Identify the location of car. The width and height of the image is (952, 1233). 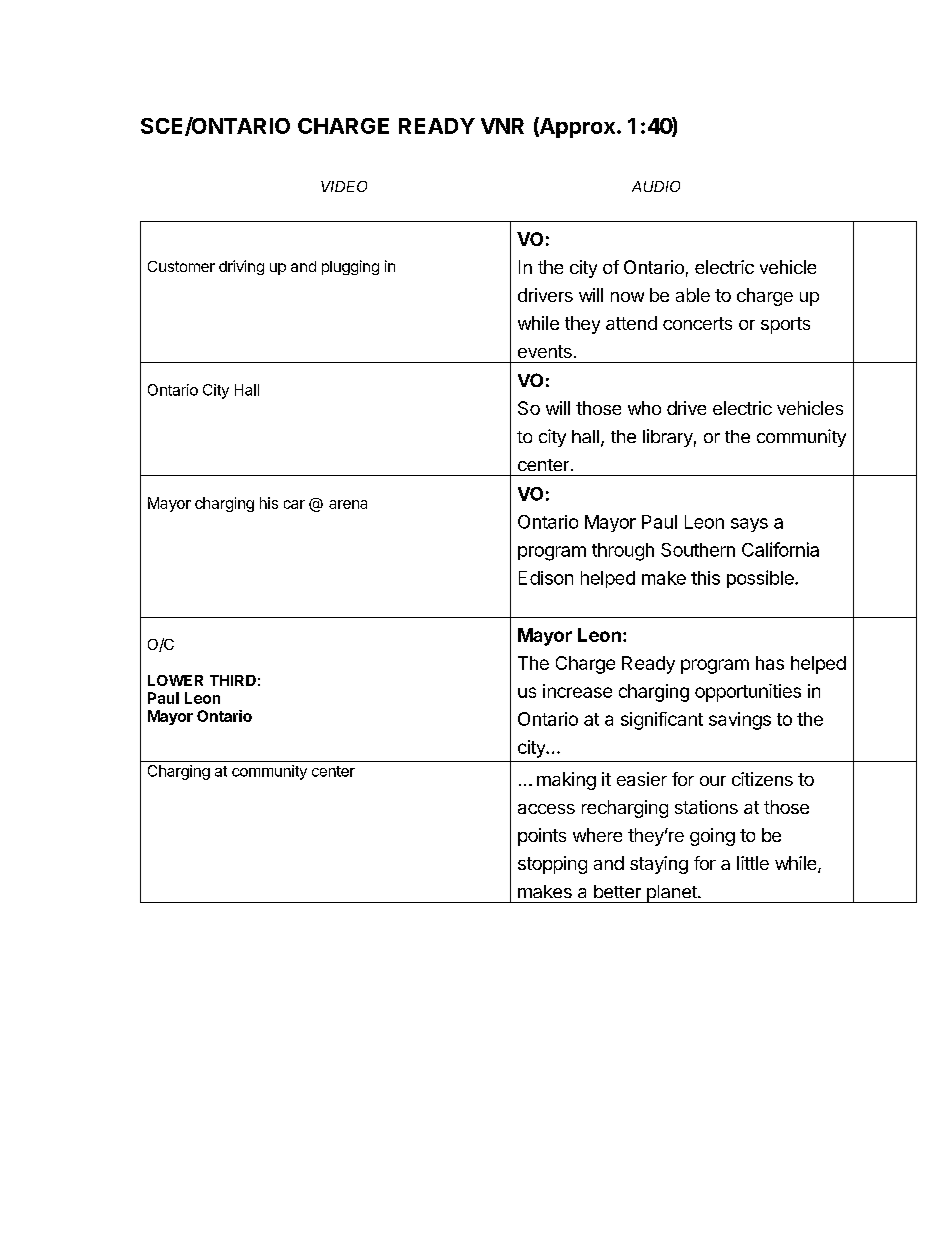
(294, 504).
